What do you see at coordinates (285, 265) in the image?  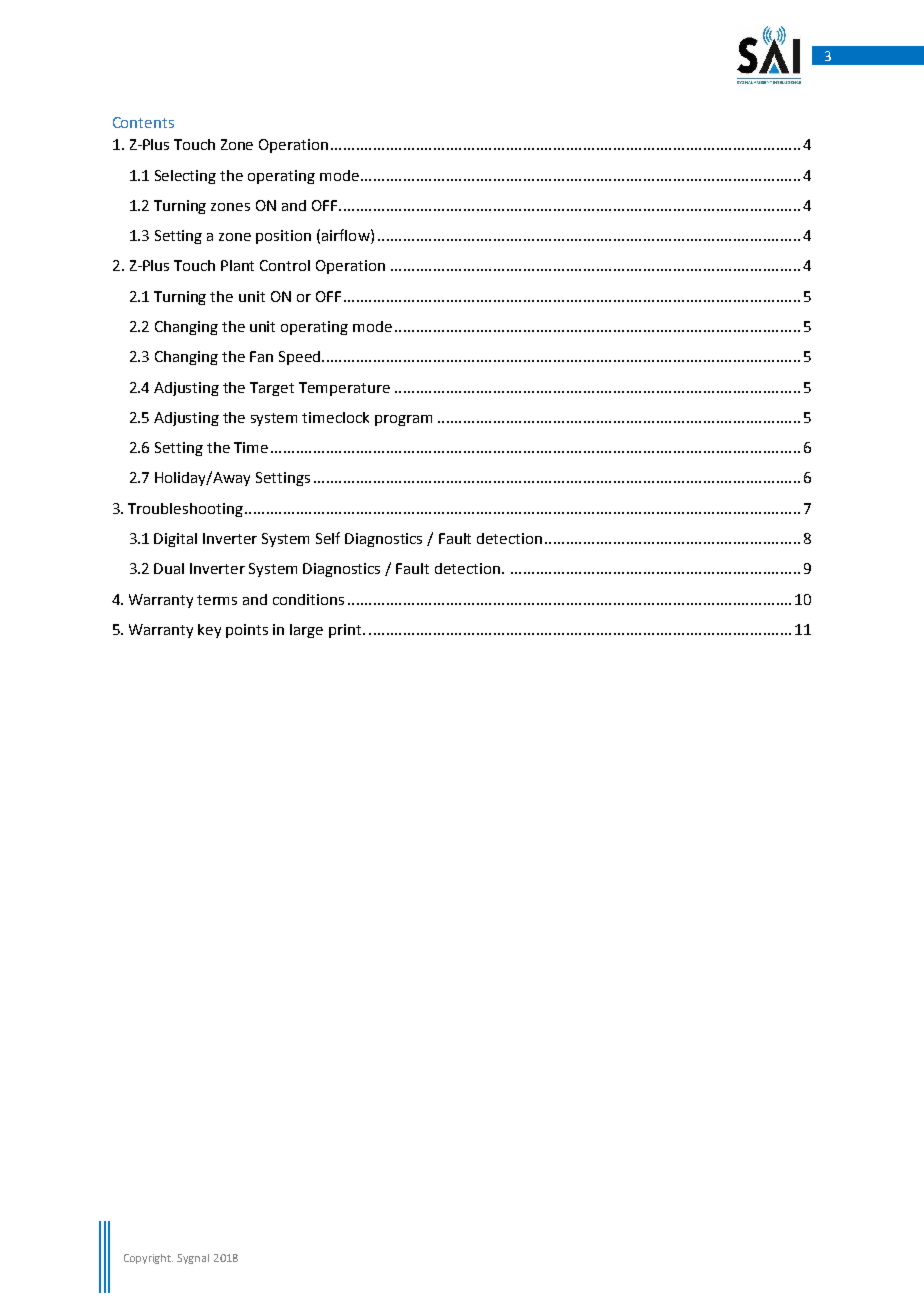 I see `Control` at bounding box center [285, 265].
